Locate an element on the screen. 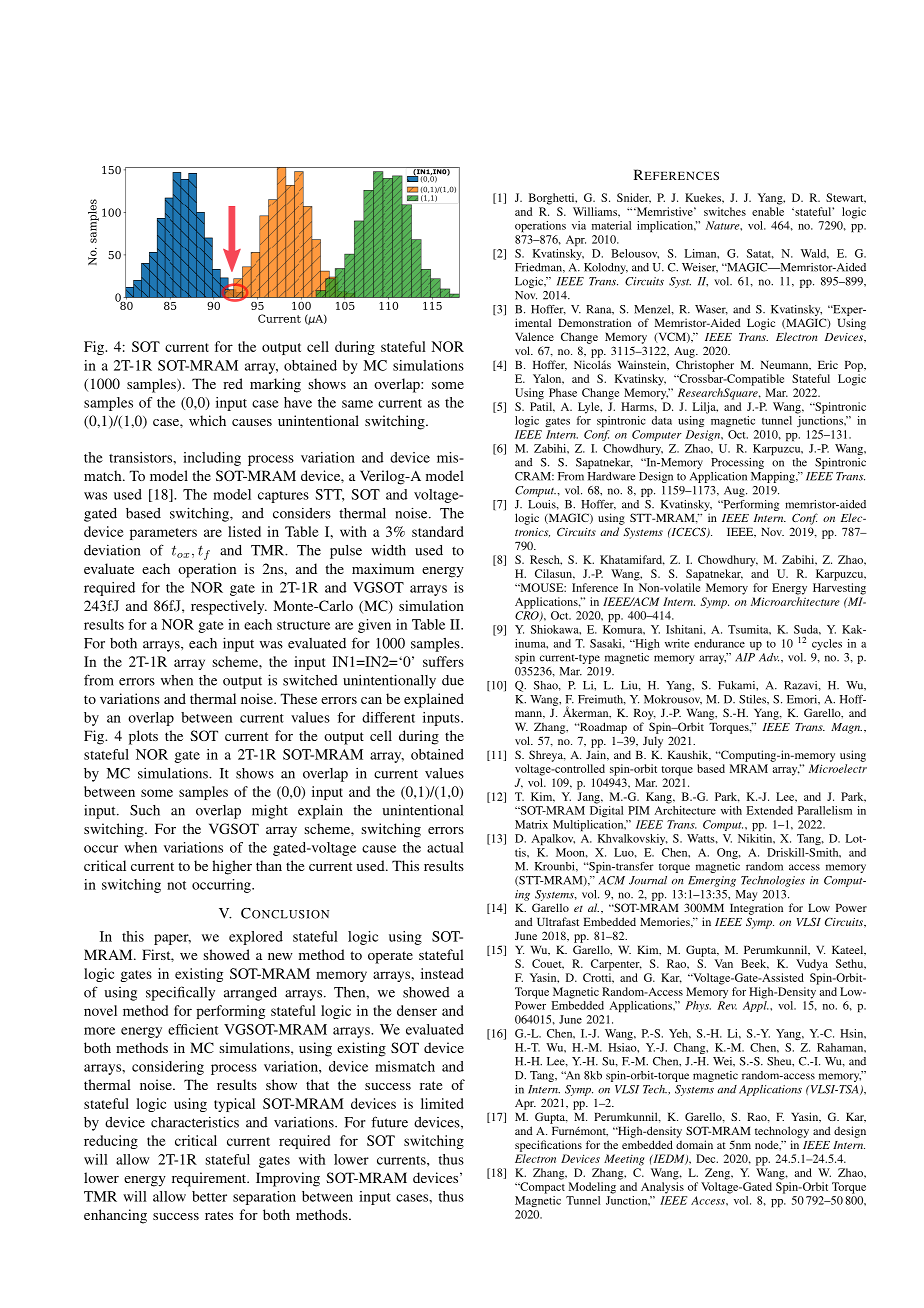 This screenshot has height=1308, width=924. marking is located at coordinates (275, 385).
